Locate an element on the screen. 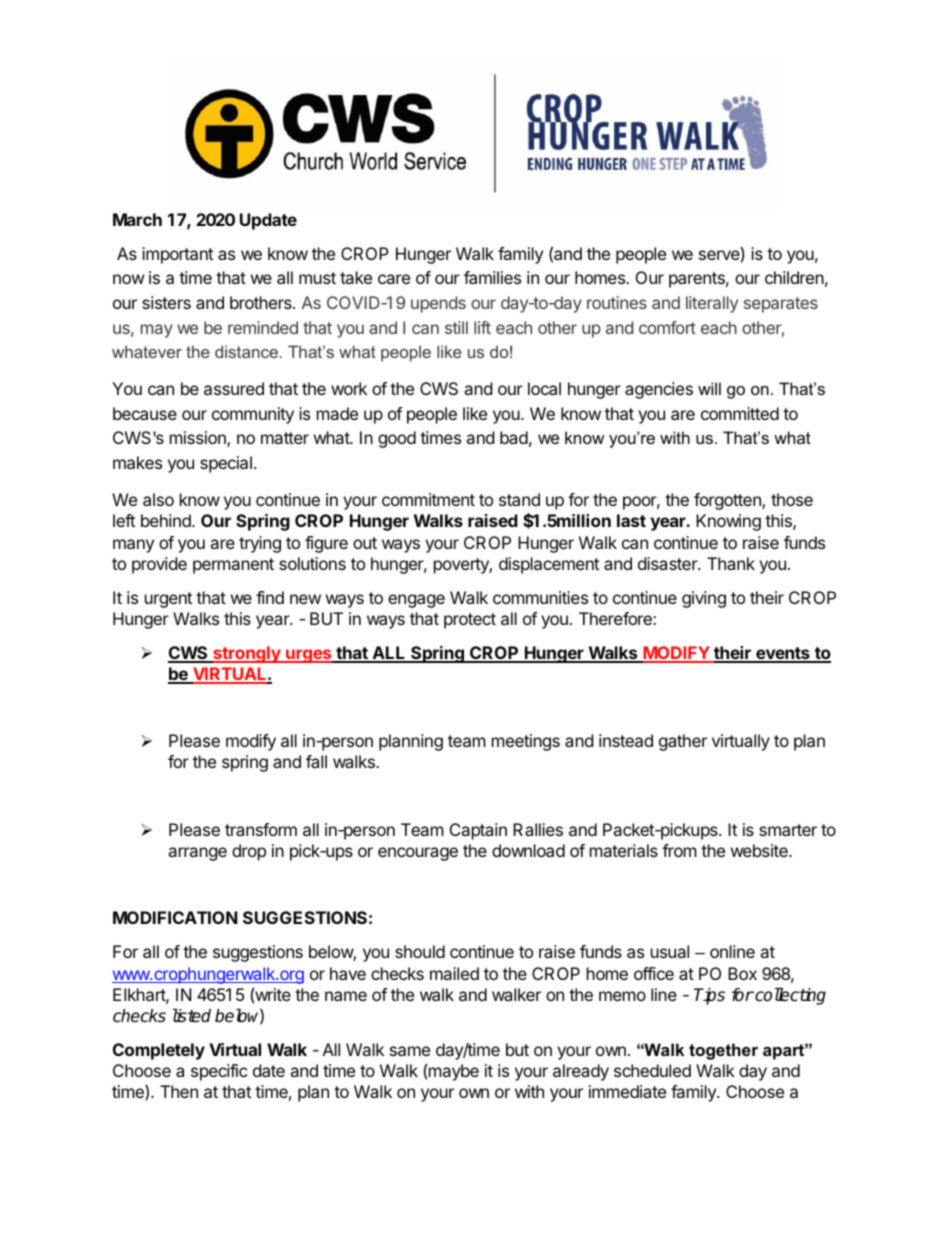  families is located at coordinates (492, 277).
